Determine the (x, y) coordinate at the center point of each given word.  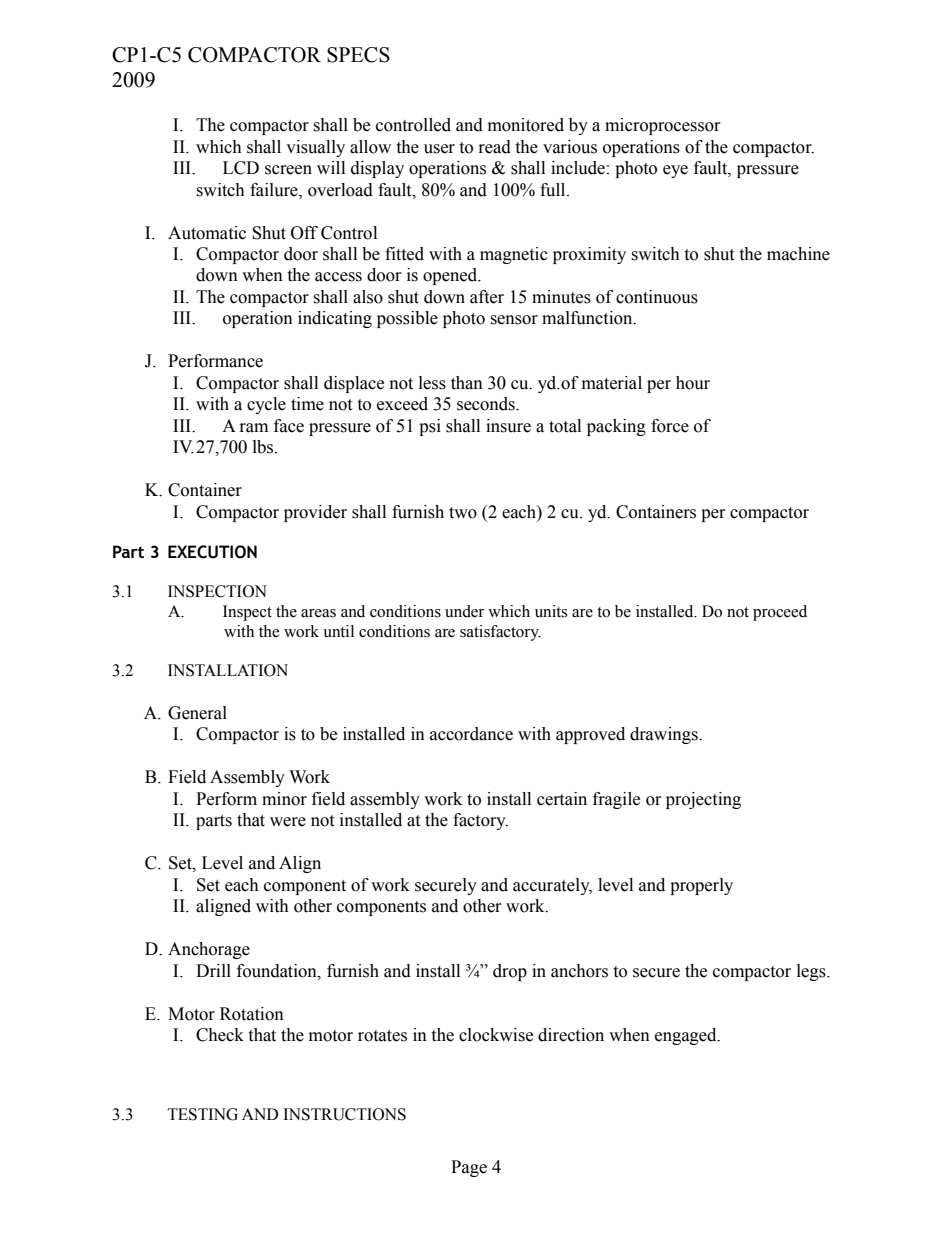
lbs (264, 447)
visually (315, 148)
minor (284, 799)
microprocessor (663, 126)
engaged (687, 1036)
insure (508, 426)
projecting (703, 800)
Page (469, 1168)
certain (562, 799)
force (670, 426)
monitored (526, 125)
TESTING (203, 1114)
